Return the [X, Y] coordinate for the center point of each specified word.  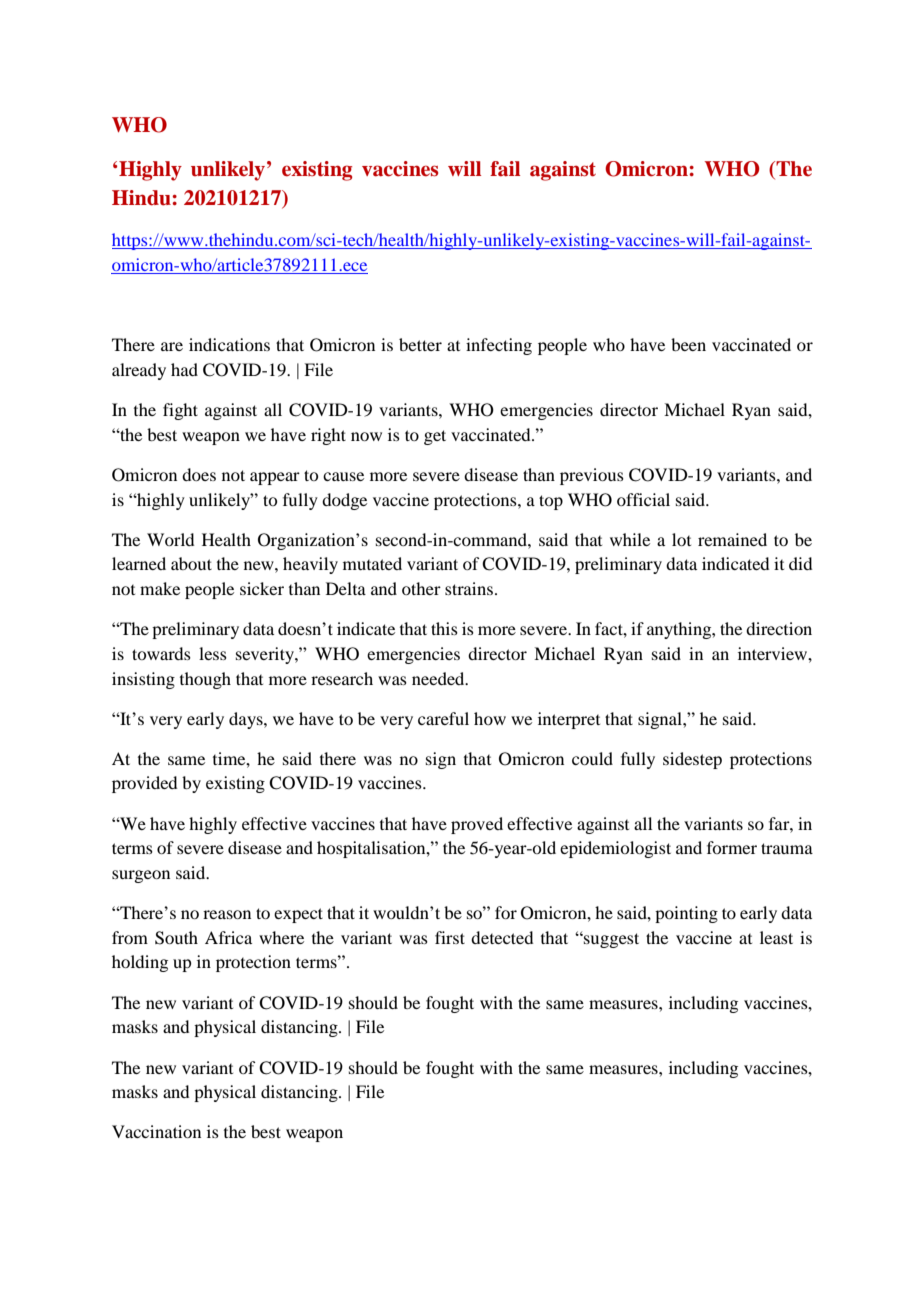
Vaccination [156, 1131]
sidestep [692, 760]
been [688, 344]
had [184, 369]
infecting [499, 346]
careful [443, 718]
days [247, 720]
